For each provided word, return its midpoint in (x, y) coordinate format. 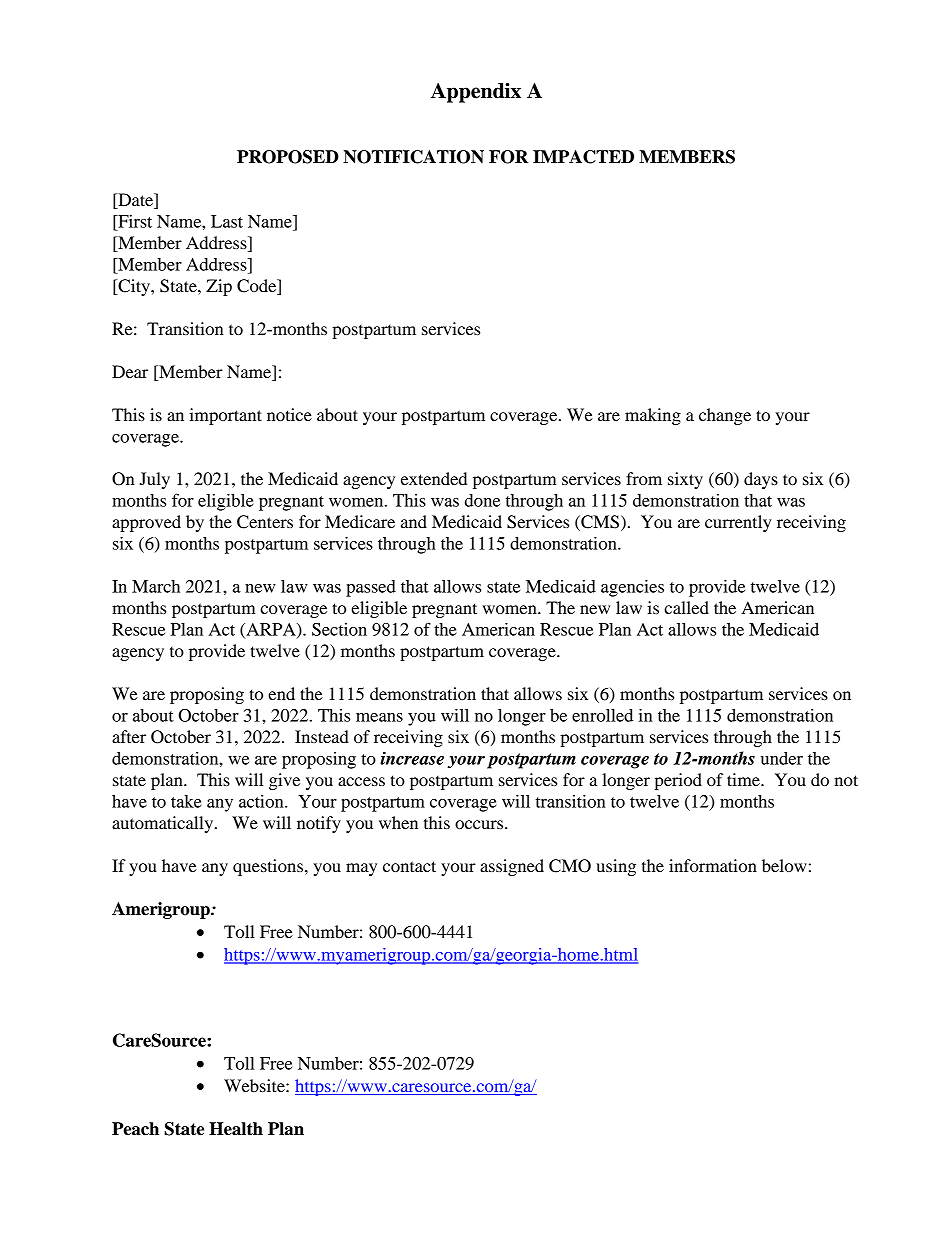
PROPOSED (288, 157)
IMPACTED (583, 157)
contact (409, 866)
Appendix (476, 93)
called (686, 607)
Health (236, 1129)
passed (371, 588)
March (156, 586)
